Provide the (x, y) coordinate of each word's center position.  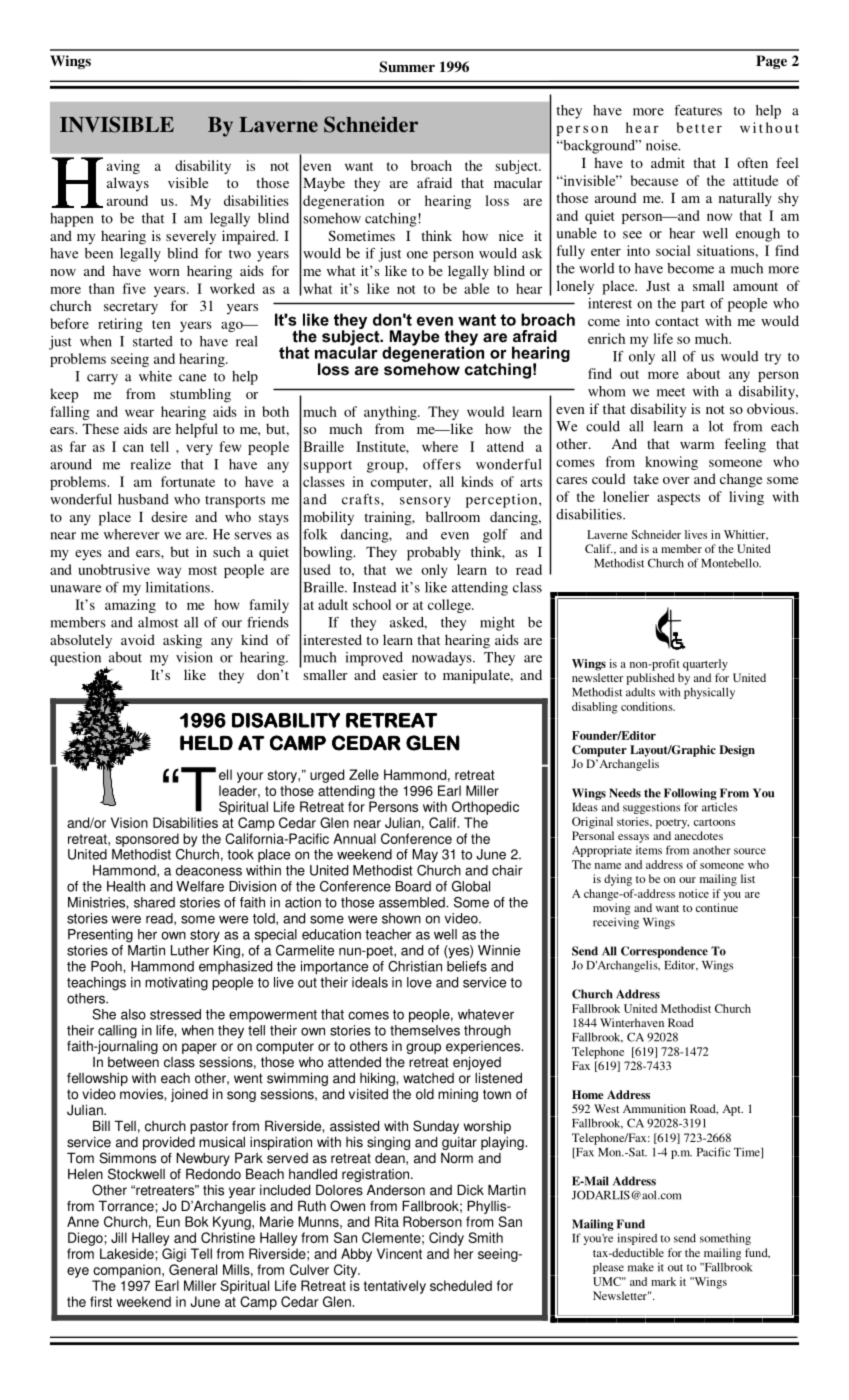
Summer (407, 67)
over (676, 480)
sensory (425, 502)
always (128, 184)
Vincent (399, 1253)
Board (413, 886)
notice (694, 893)
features (698, 110)
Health (126, 886)
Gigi (174, 1255)
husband (143, 499)
